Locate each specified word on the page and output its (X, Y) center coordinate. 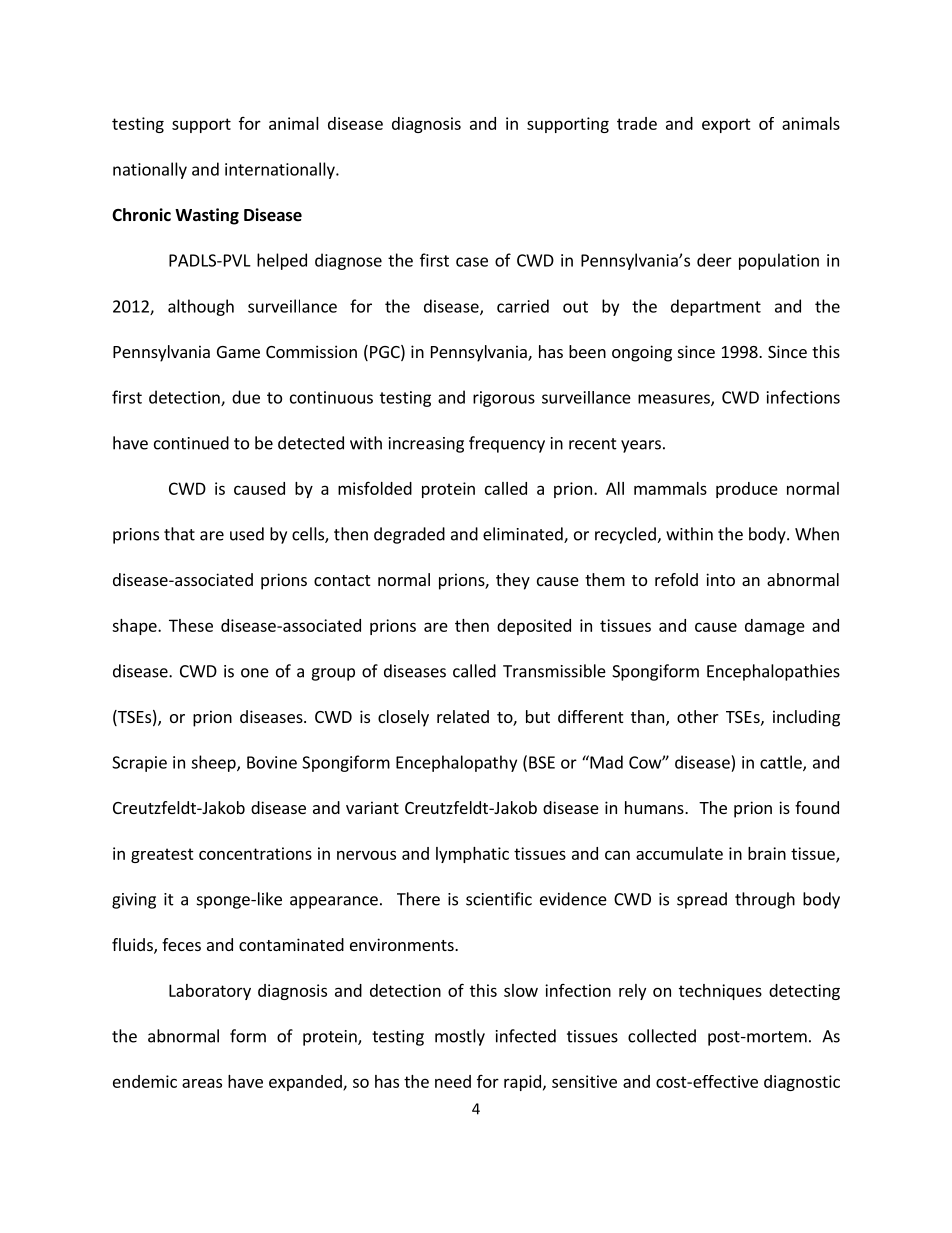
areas (202, 1083)
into (720, 579)
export (726, 125)
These (191, 625)
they (513, 581)
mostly (460, 1037)
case (472, 262)
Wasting (207, 216)
